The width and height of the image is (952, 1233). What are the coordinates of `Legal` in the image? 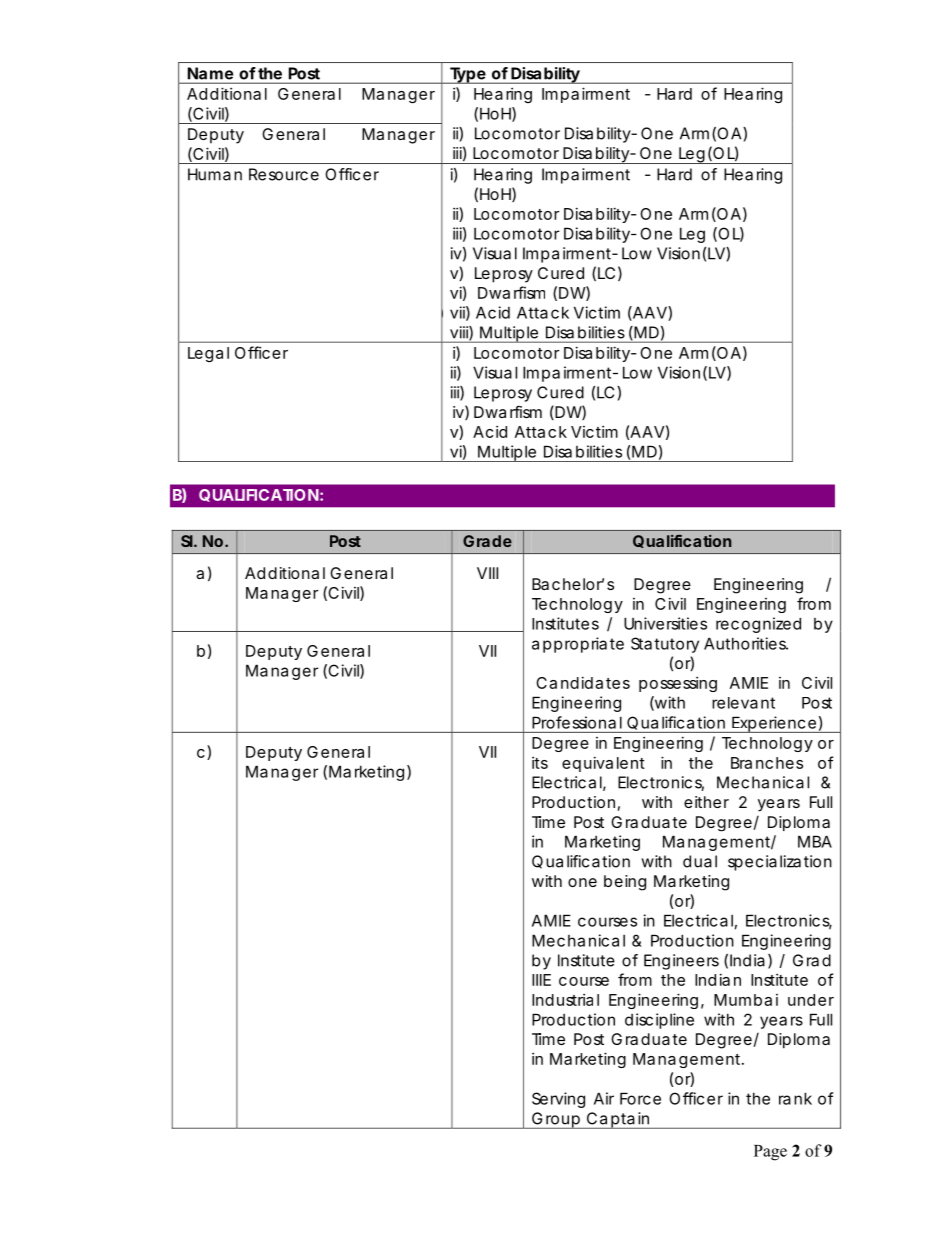 It's located at (208, 354).
